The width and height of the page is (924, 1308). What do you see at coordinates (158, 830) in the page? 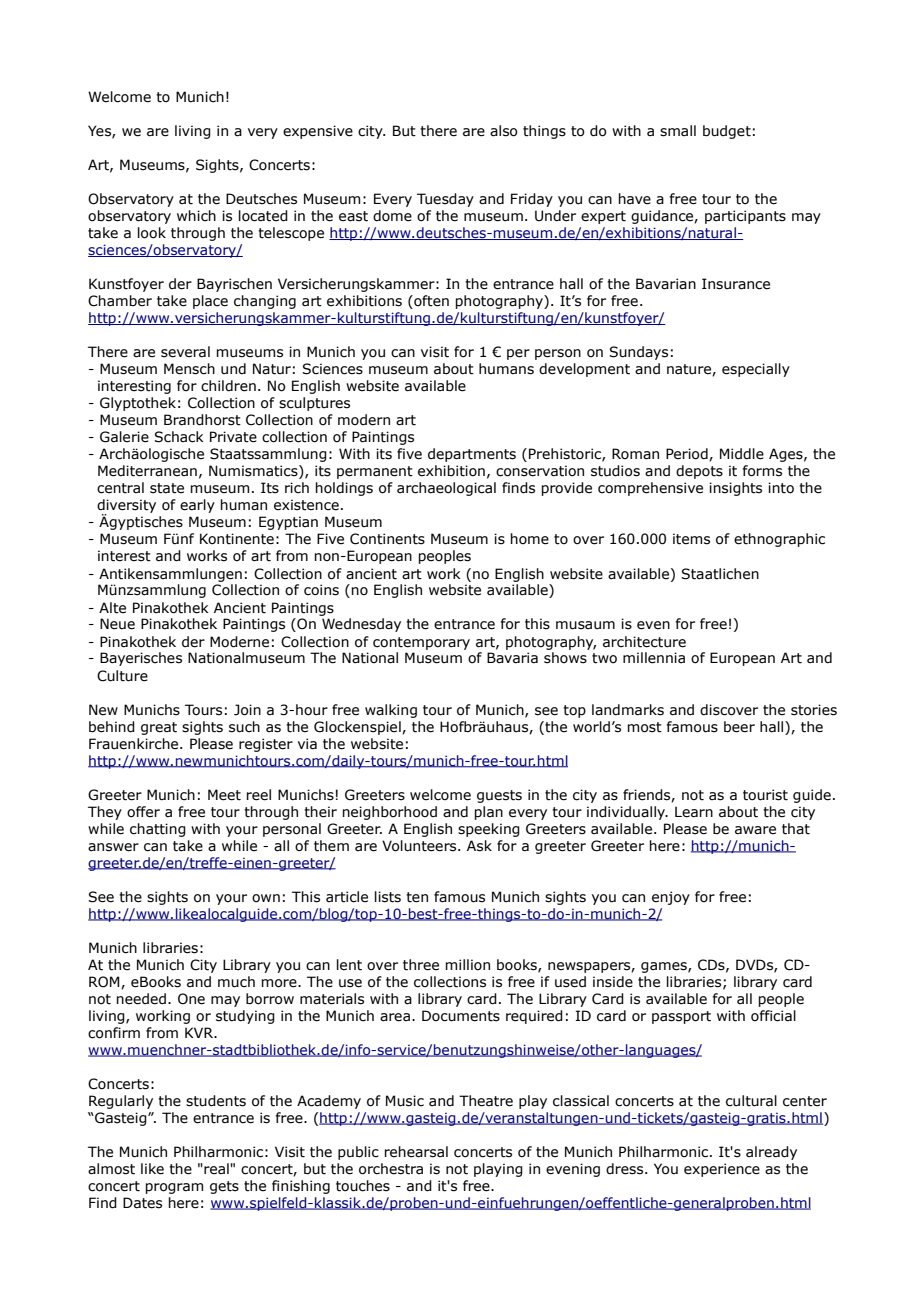
I see `chatting` at bounding box center [158, 830].
